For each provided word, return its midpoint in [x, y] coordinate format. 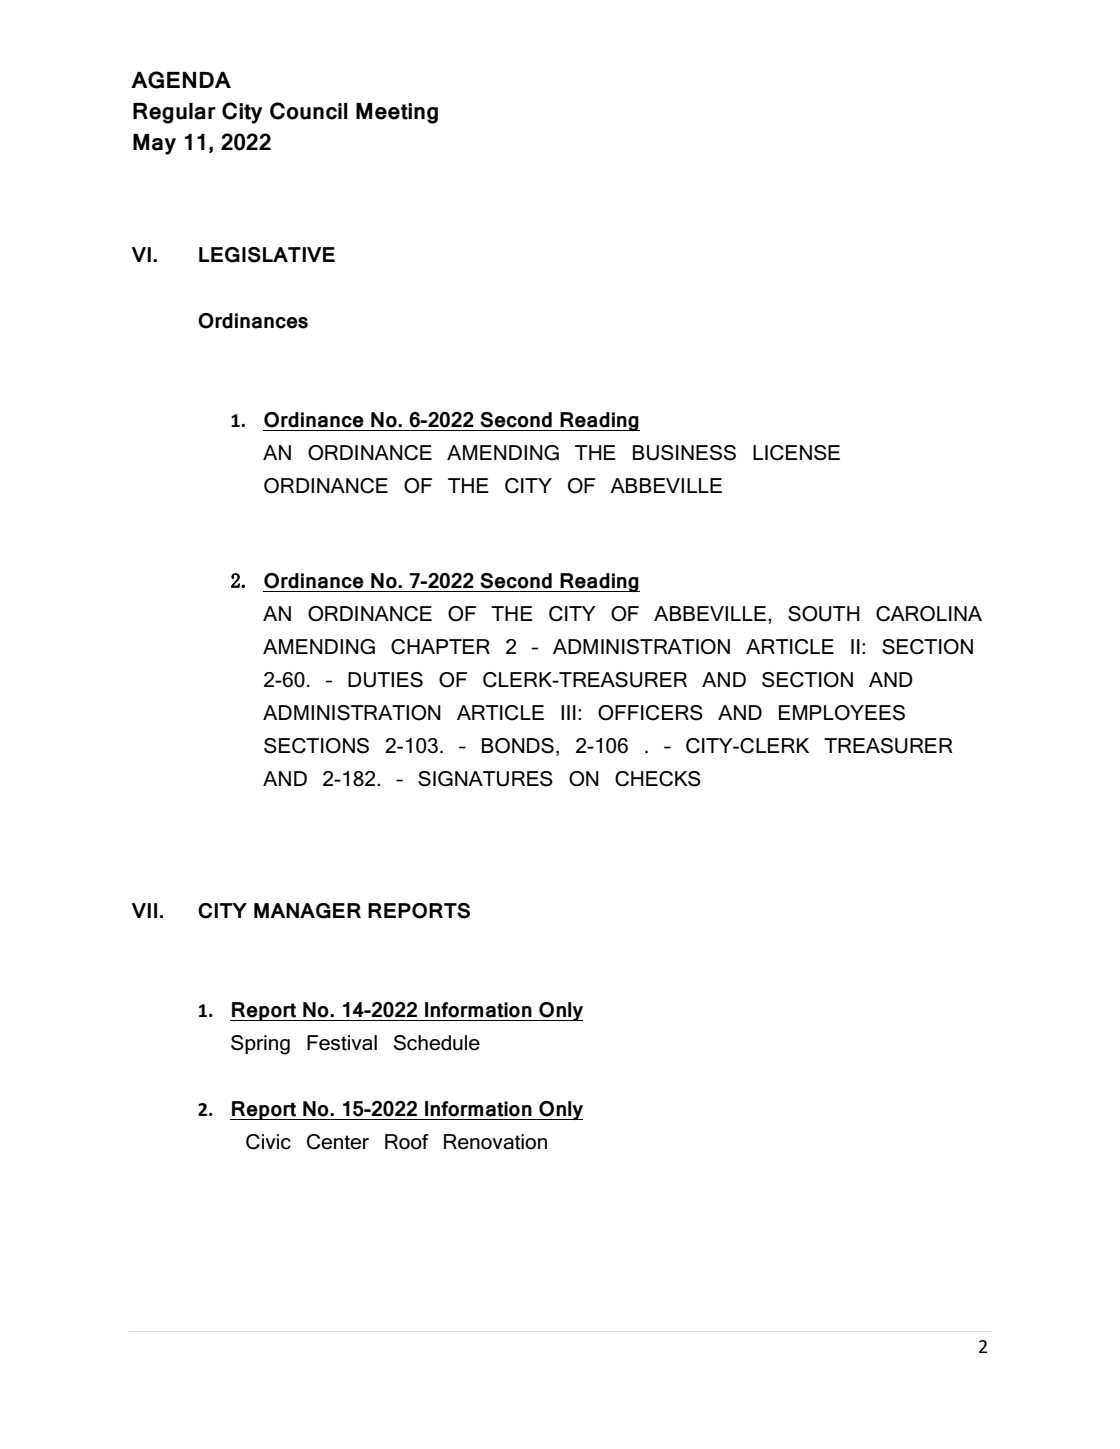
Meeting [397, 113]
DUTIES [385, 680]
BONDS [518, 746]
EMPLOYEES [842, 713]
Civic [268, 1142]
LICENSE [796, 453]
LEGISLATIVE [267, 255]
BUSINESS [684, 453]
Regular [174, 113]
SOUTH [824, 614]
